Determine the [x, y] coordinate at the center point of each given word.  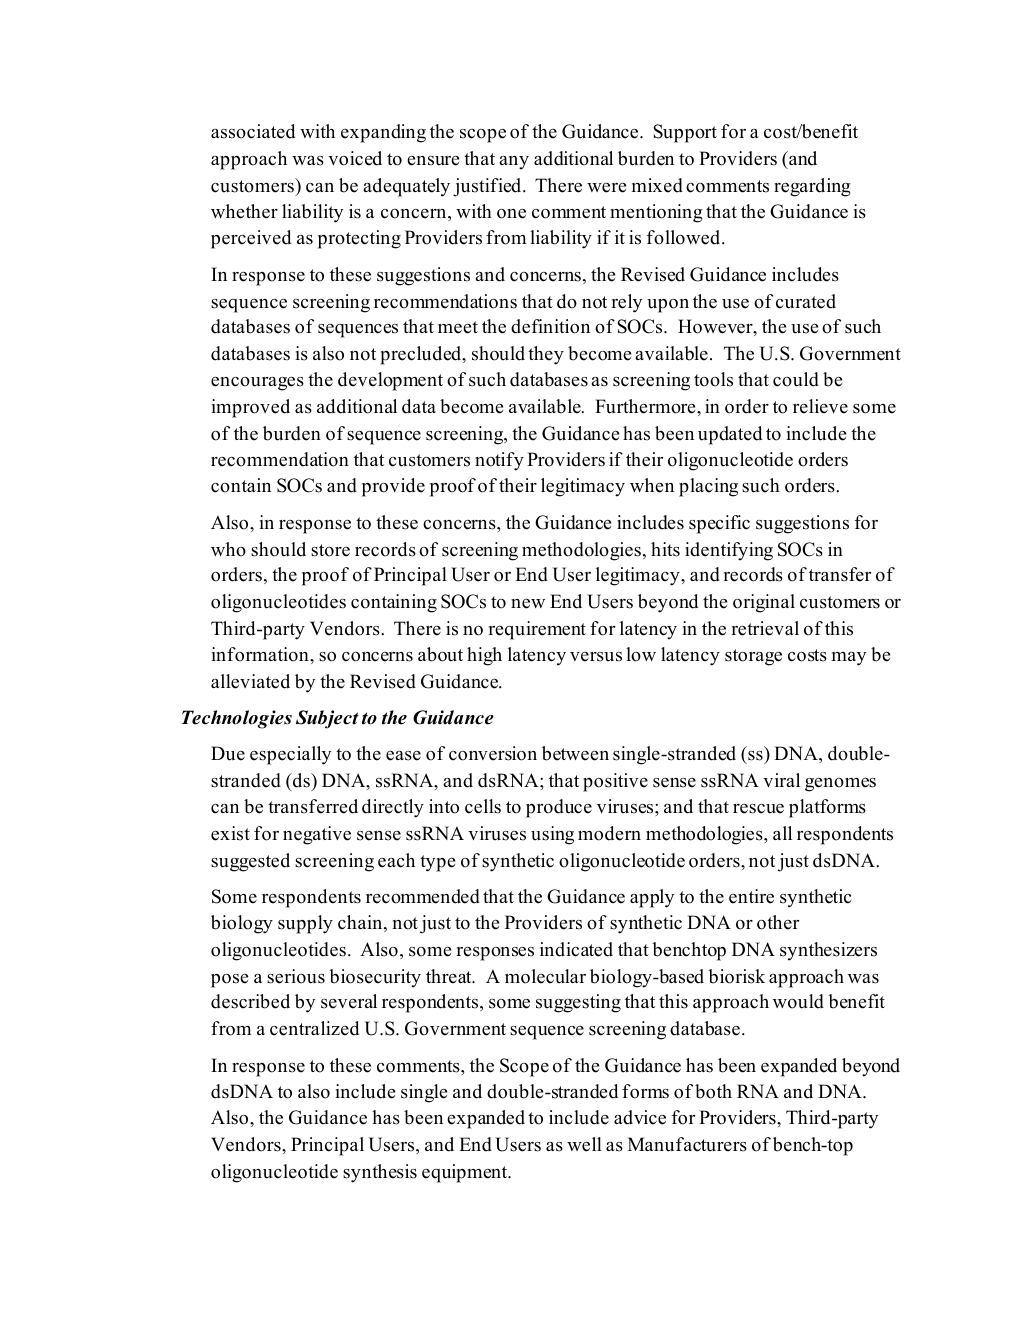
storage [753, 657]
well [584, 1144]
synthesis [380, 1173]
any [514, 163]
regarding [812, 187]
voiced [355, 158]
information [261, 654]
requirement [537, 630]
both [713, 1091]
